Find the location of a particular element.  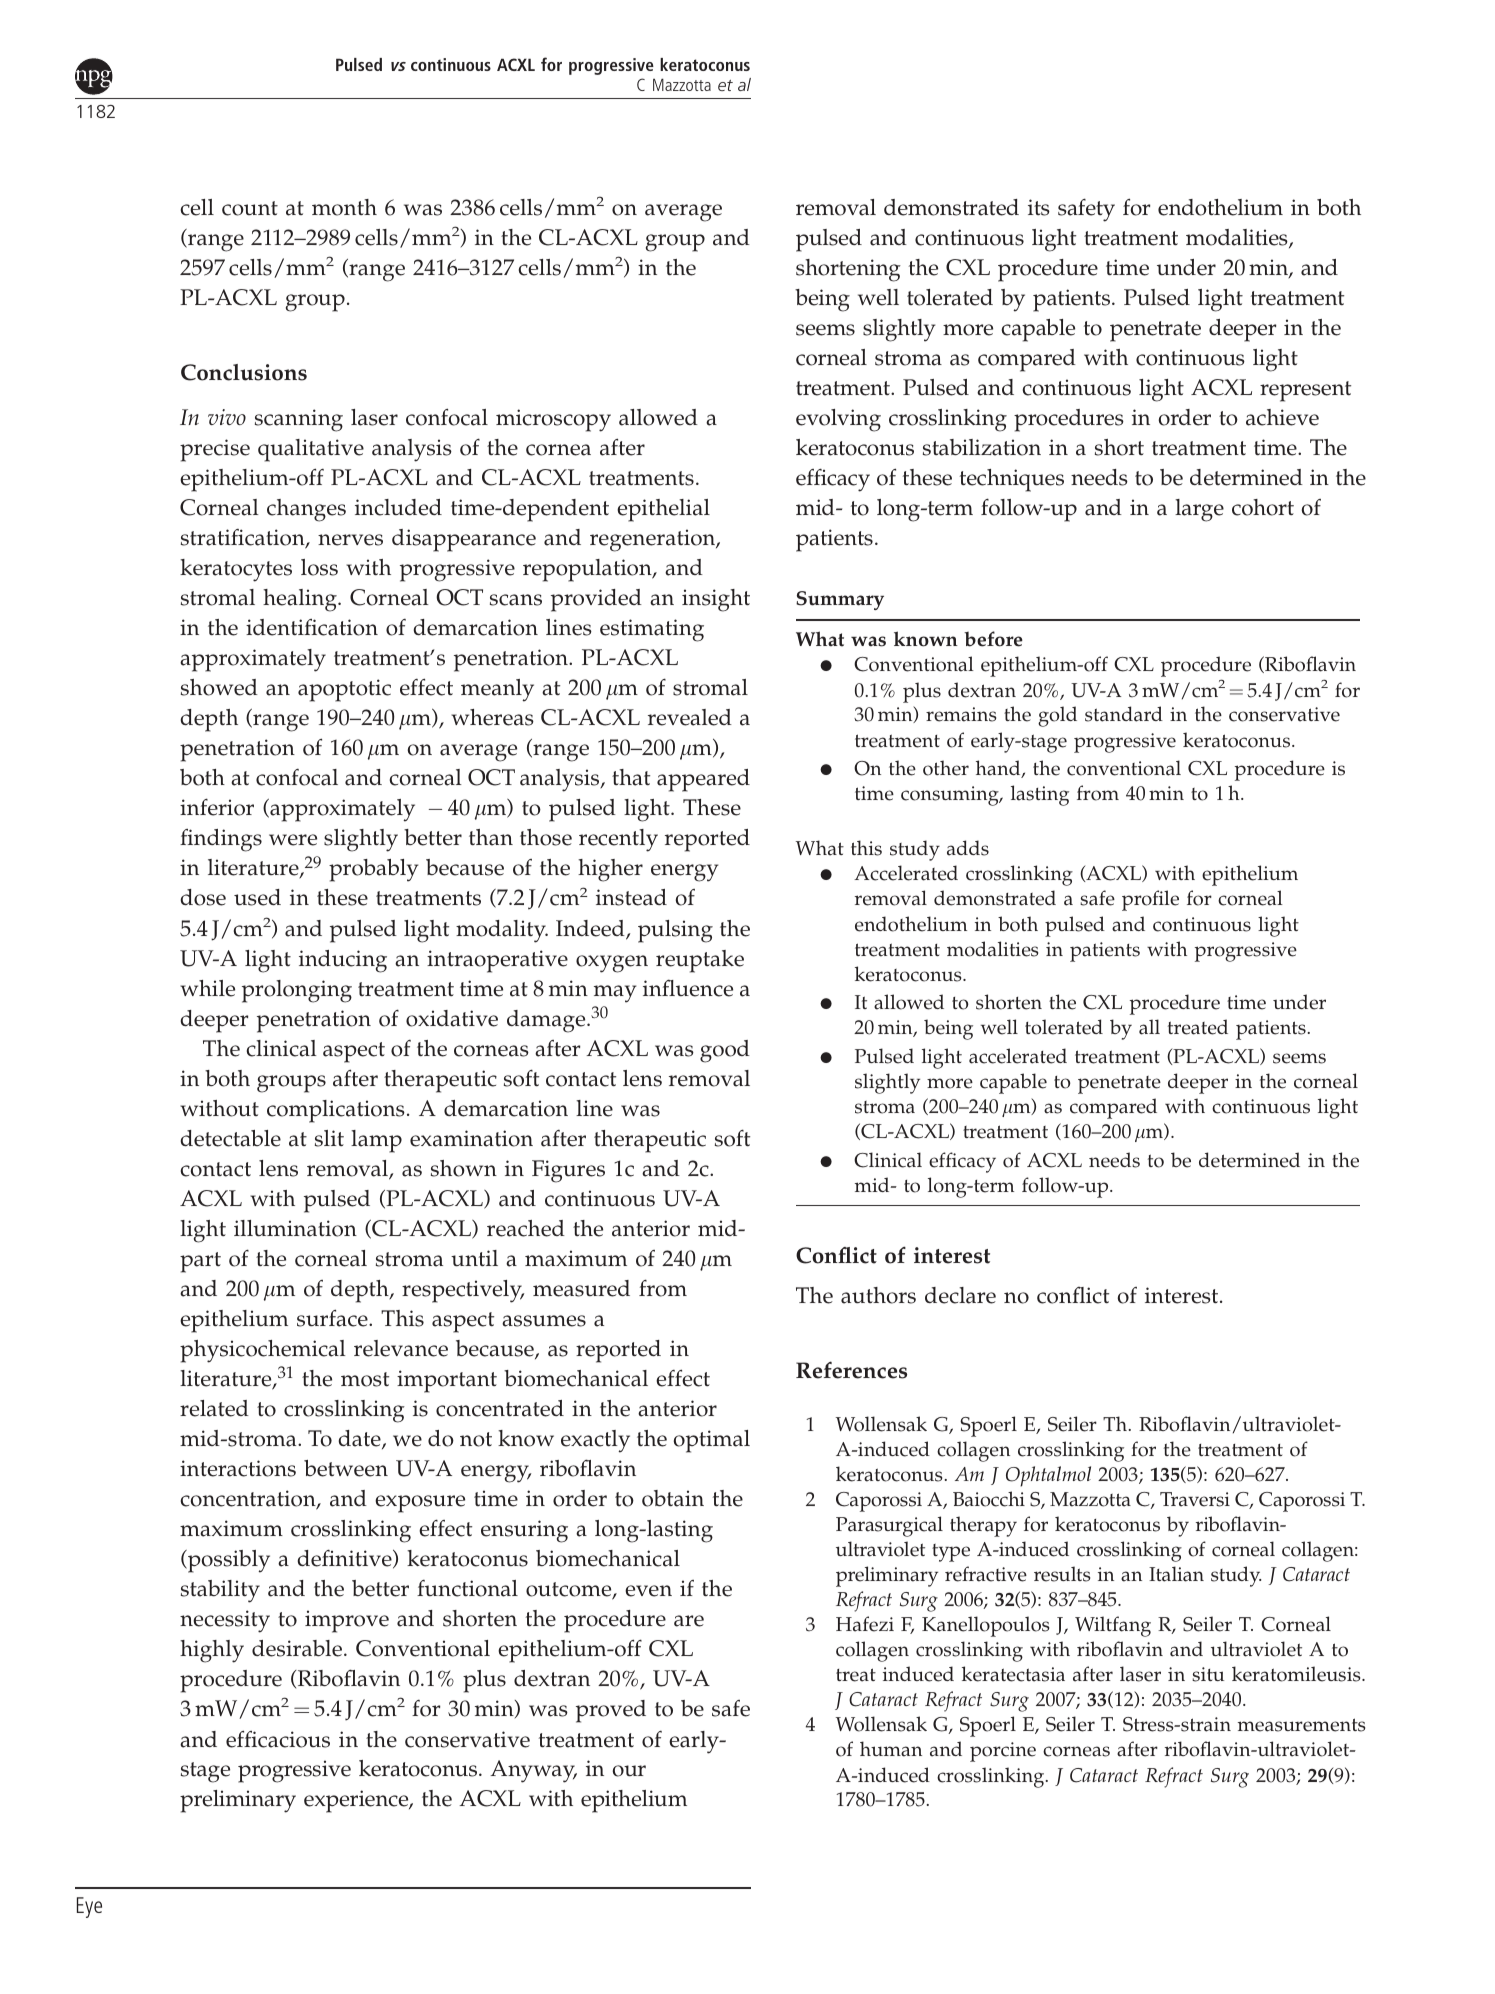

optimal is located at coordinates (711, 1441).
